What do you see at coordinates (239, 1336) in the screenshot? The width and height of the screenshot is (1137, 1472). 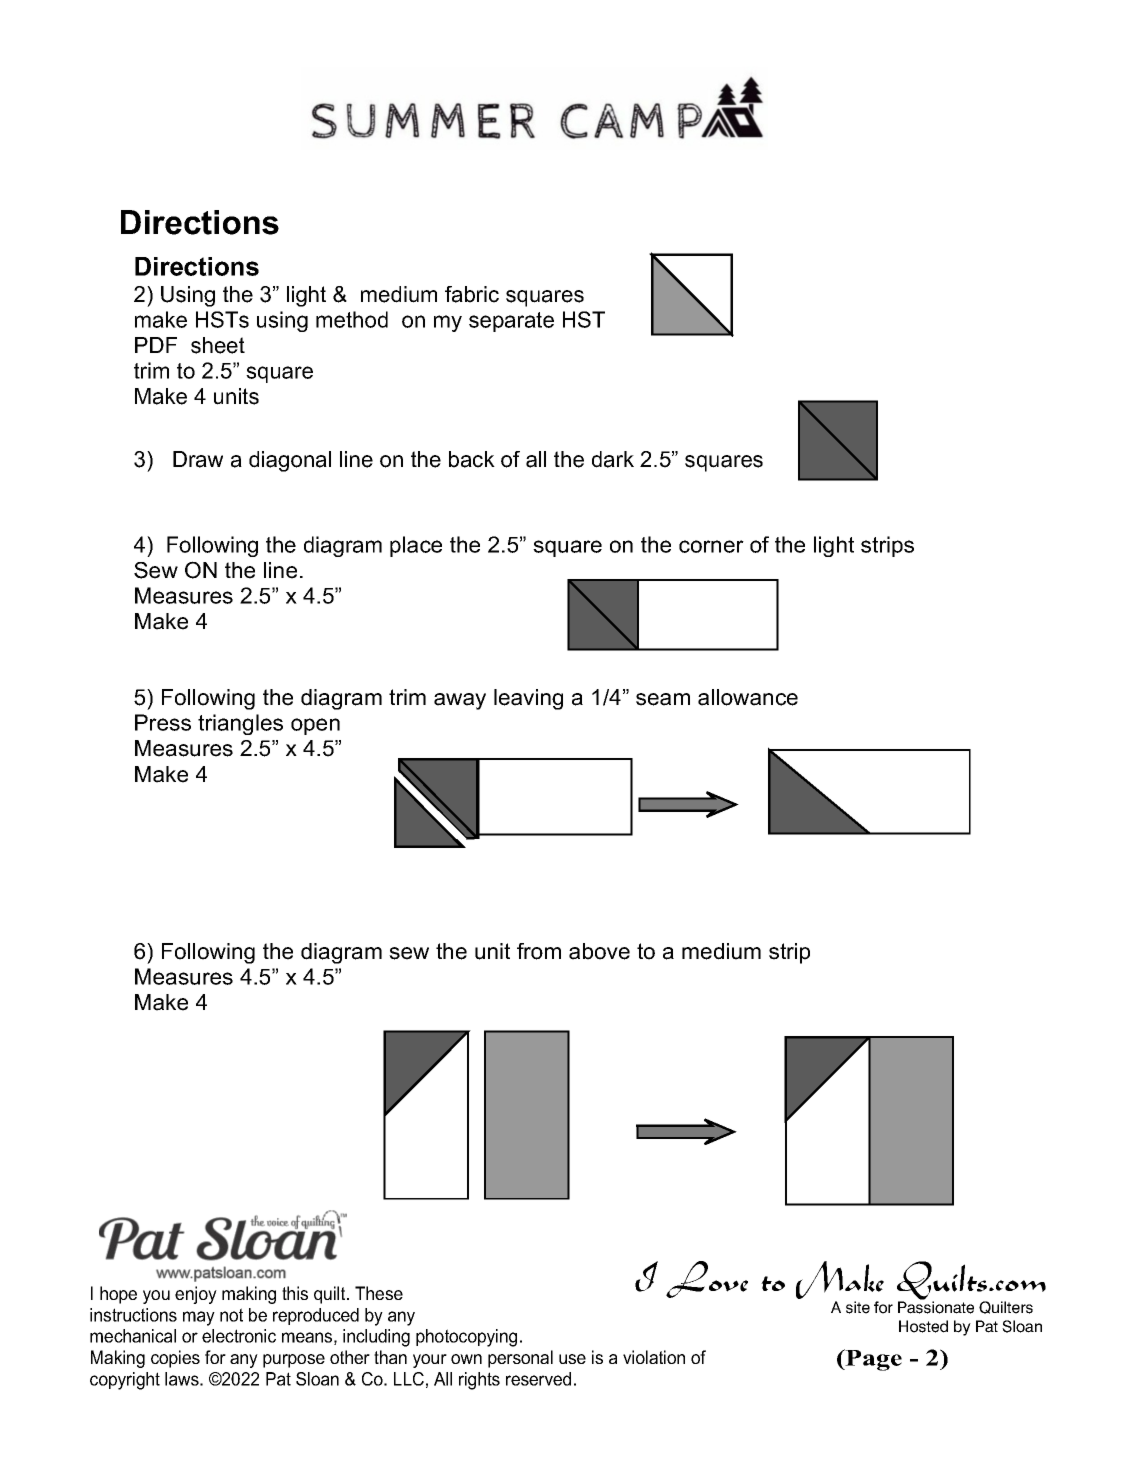 I see `electronic` at bounding box center [239, 1336].
